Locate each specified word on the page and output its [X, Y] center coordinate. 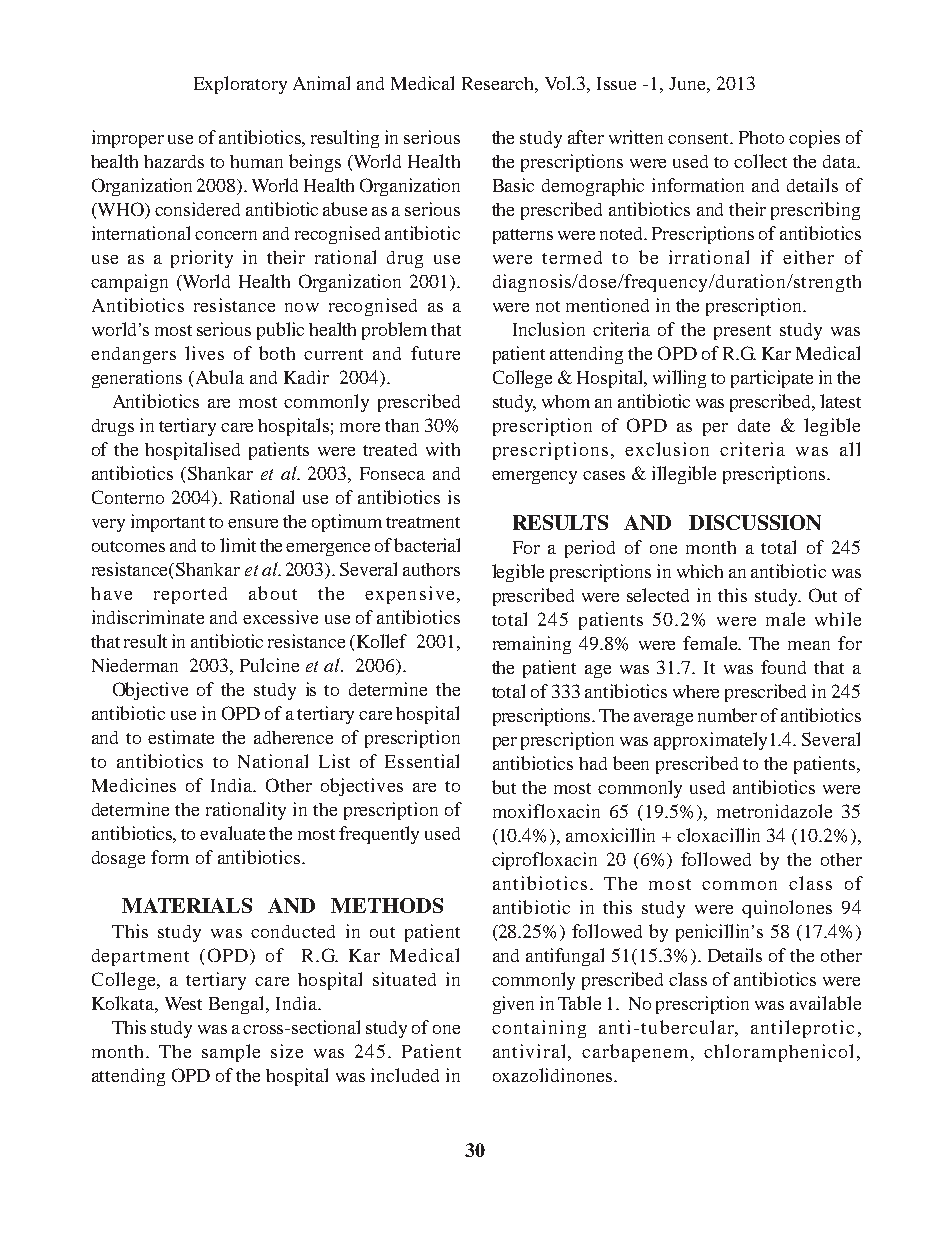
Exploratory [240, 85]
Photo [761, 137]
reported [190, 595]
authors [431, 569]
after [586, 137]
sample [231, 1053]
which [700, 571]
